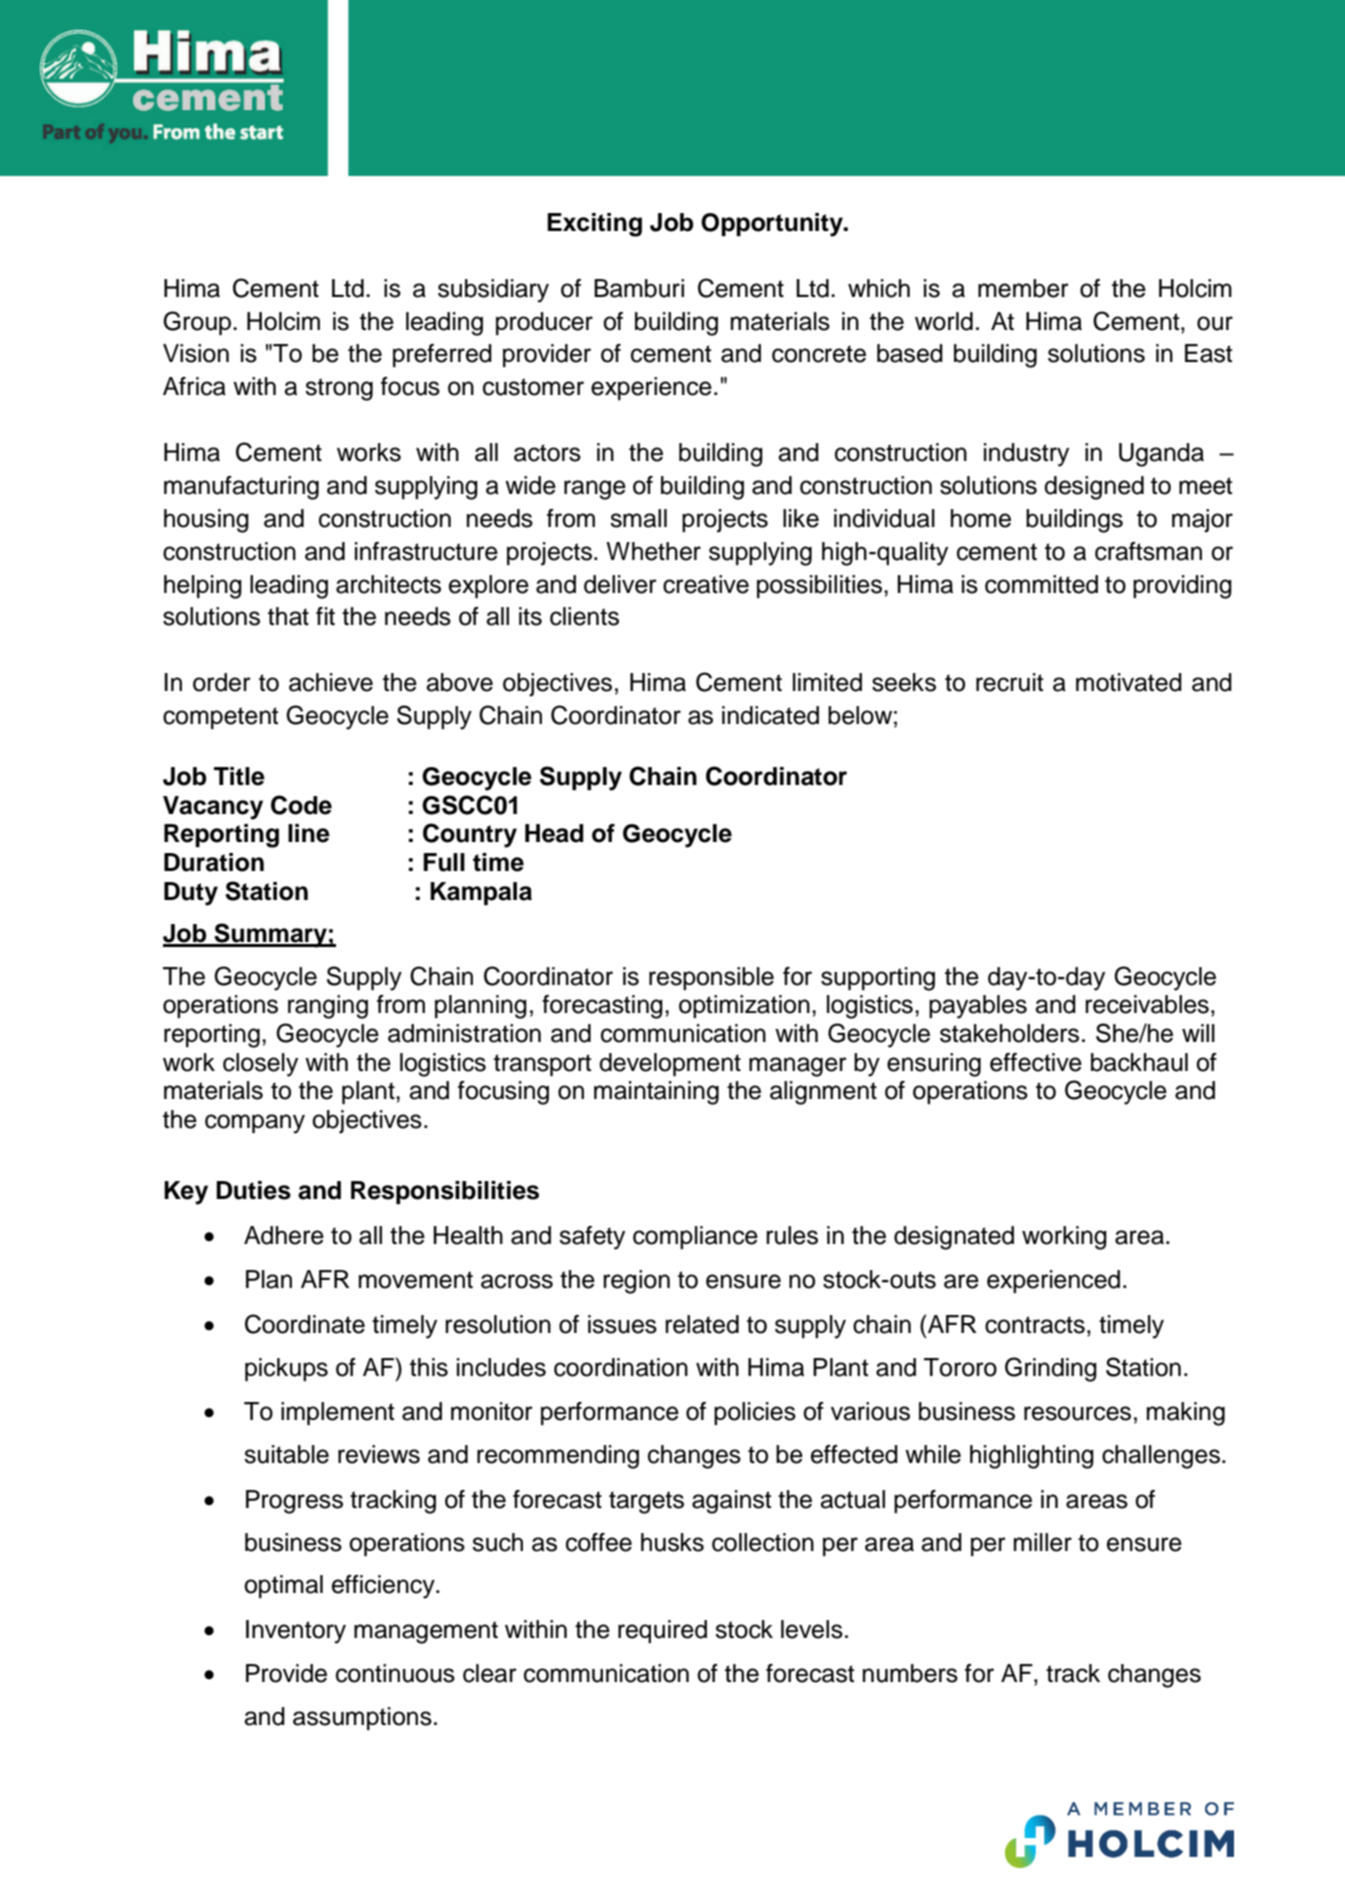  I want to click on ranging, so click(328, 1007).
